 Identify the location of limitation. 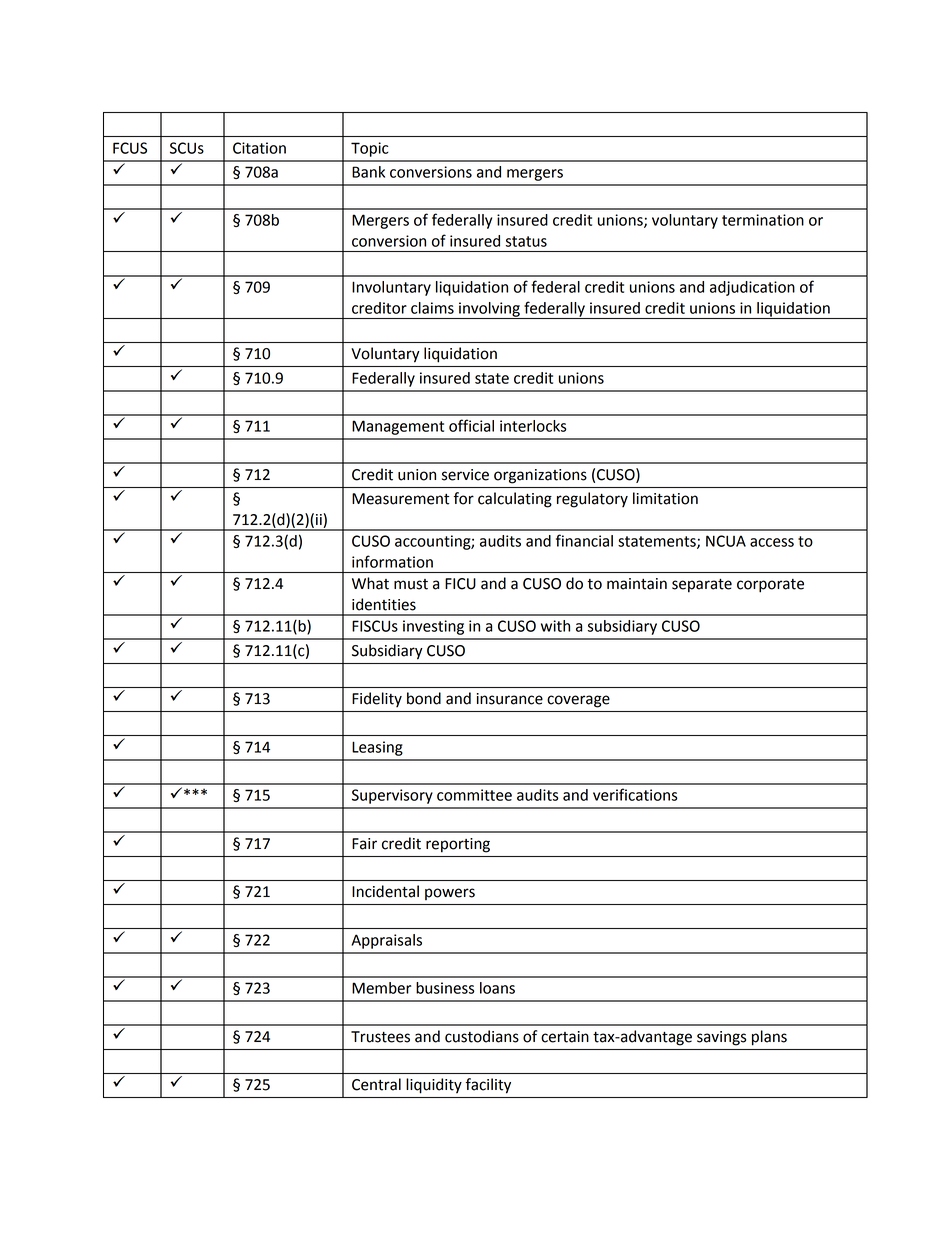
(665, 498).
